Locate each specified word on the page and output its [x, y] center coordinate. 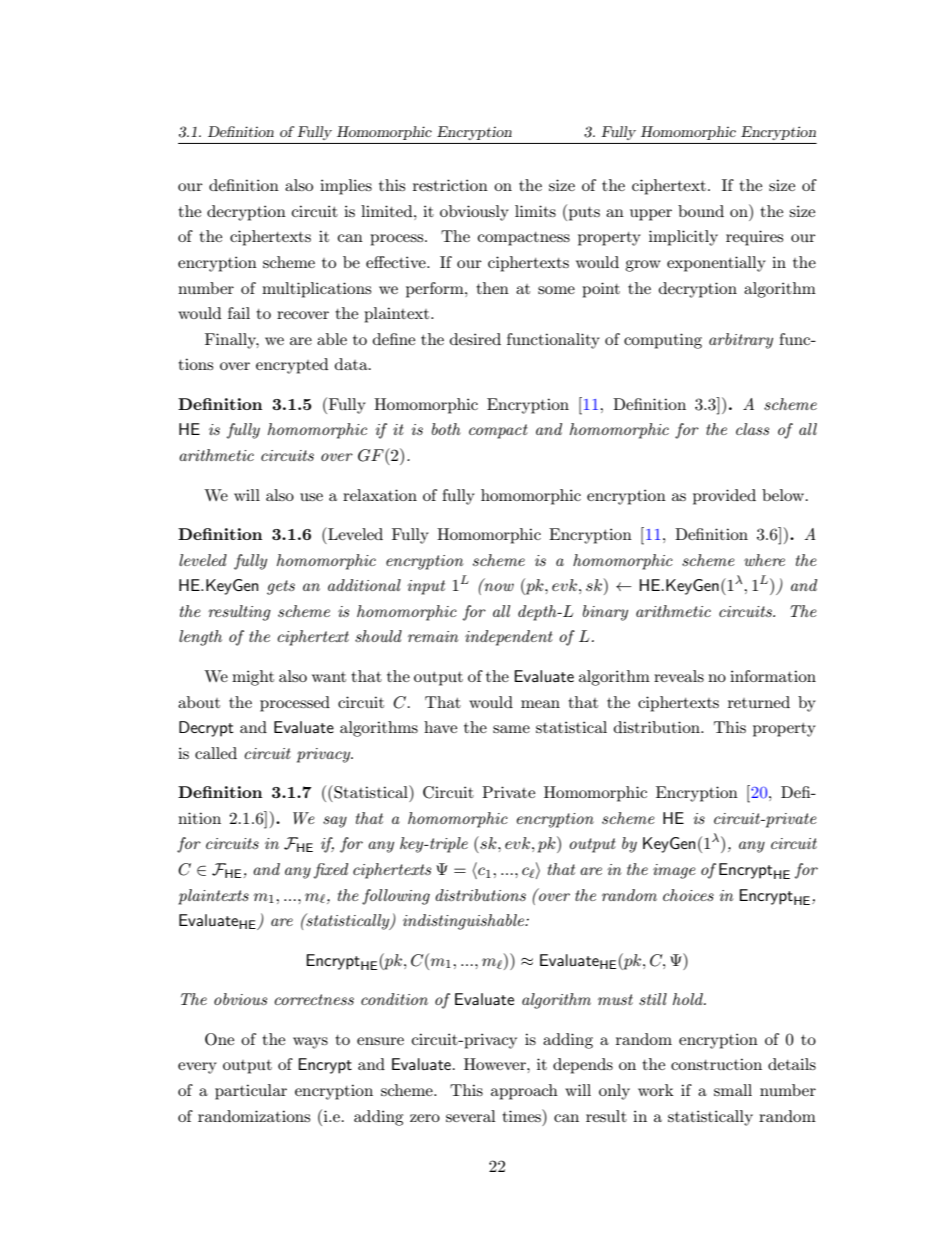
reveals [679, 676]
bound [701, 211]
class [752, 429]
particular [251, 1092]
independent [509, 638]
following [396, 897]
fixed [331, 871]
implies [346, 187]
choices [688, 895]
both [446, 429]
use [311, 497]
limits [535, 211]
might [253, 678]
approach [524, 1092]
